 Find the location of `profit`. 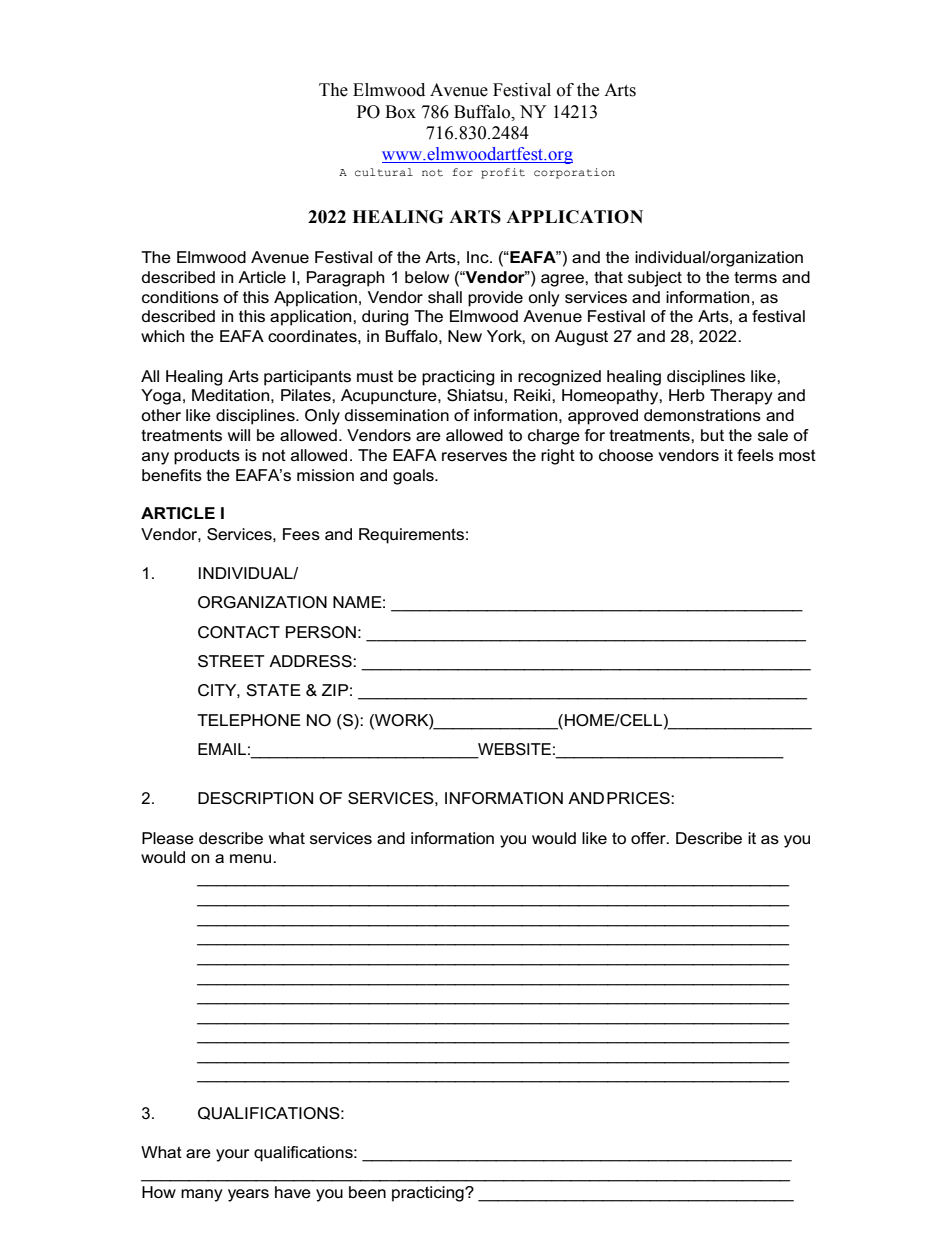

profit is located at coordinates (503, 173).
